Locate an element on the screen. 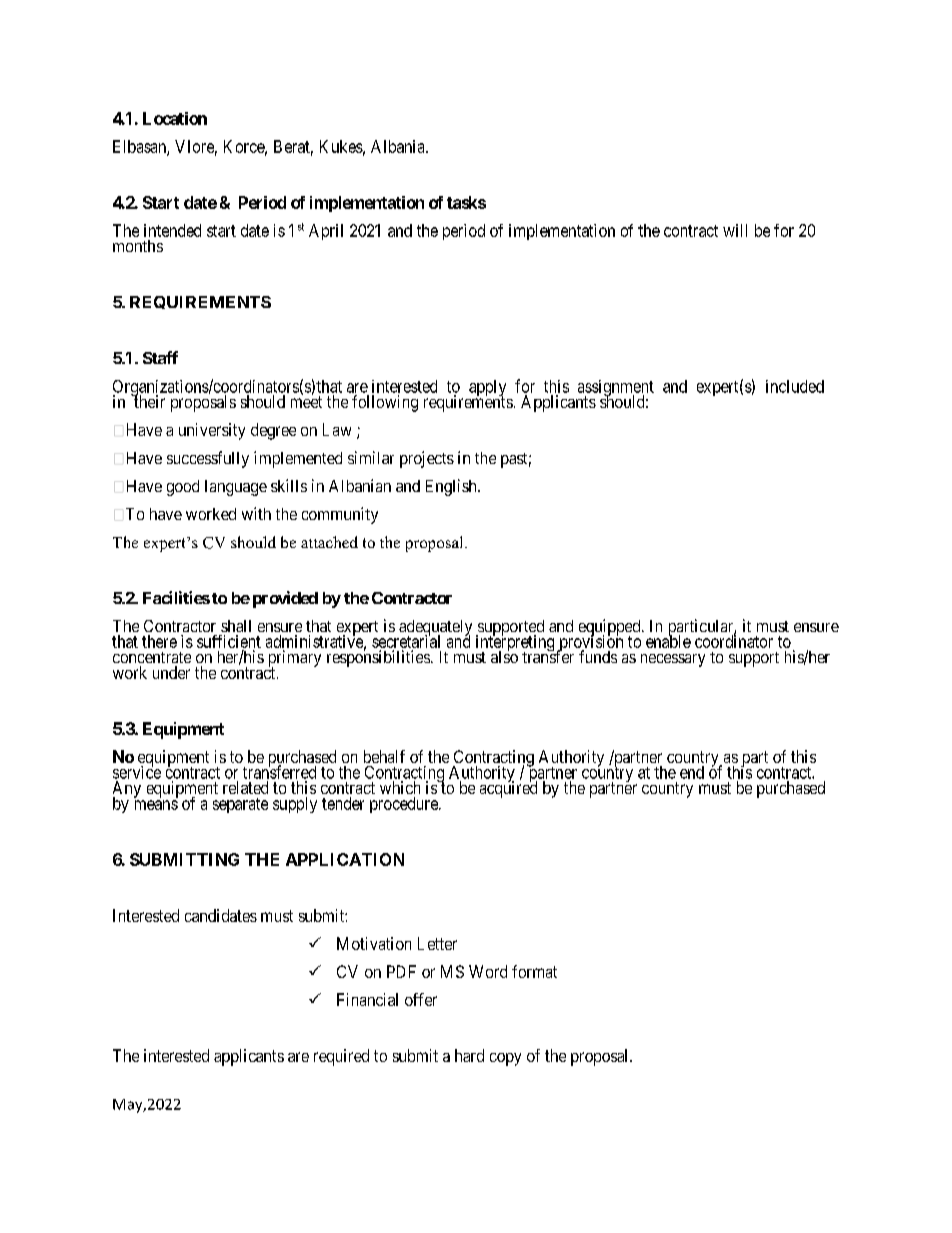 Image resolution: width=952 pixels, height=1233 pixels. will is located at coordinates (735, 230).
